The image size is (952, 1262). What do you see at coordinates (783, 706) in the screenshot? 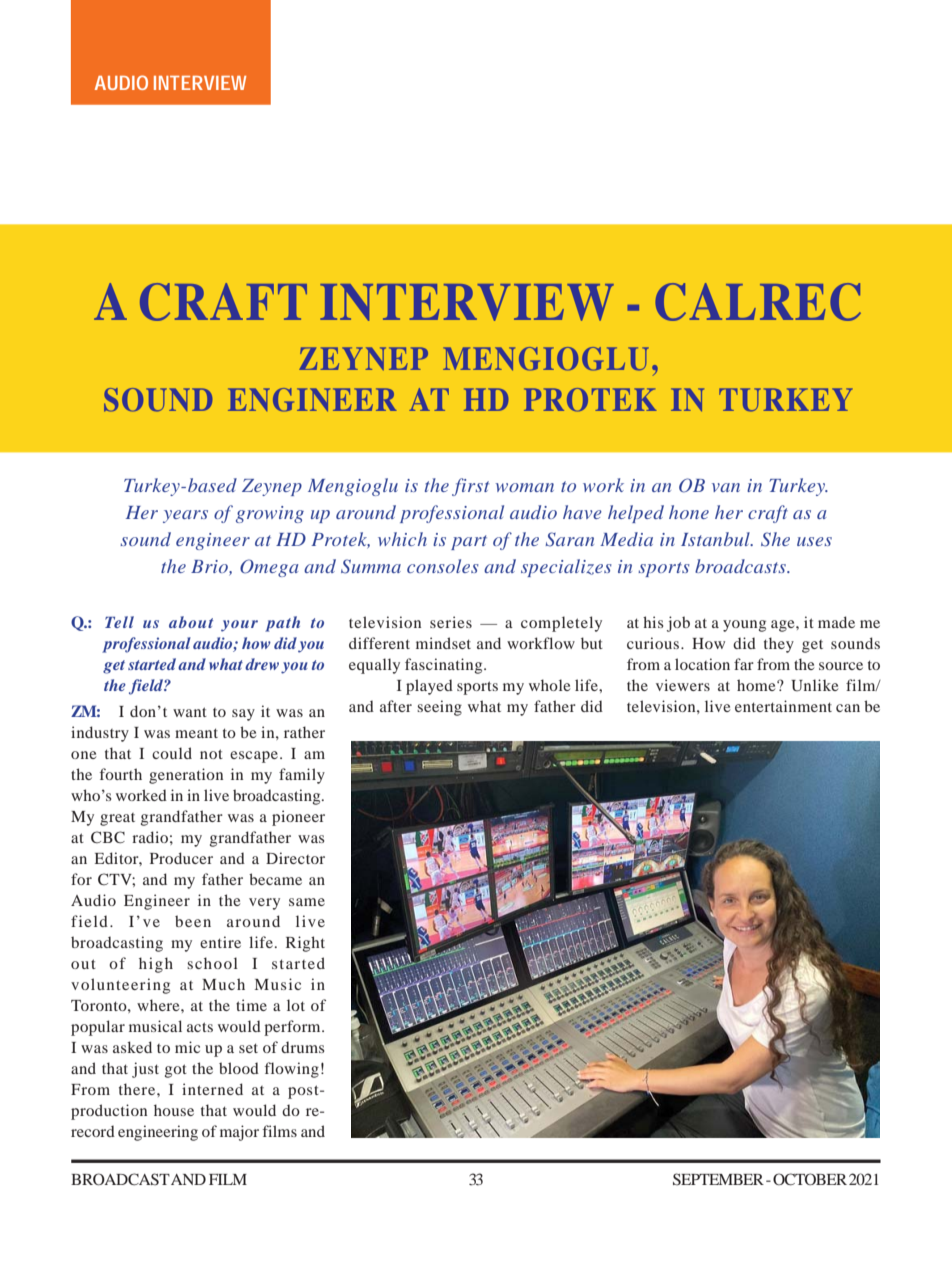
I see `entertainment` at bounding box center [783, 706].
